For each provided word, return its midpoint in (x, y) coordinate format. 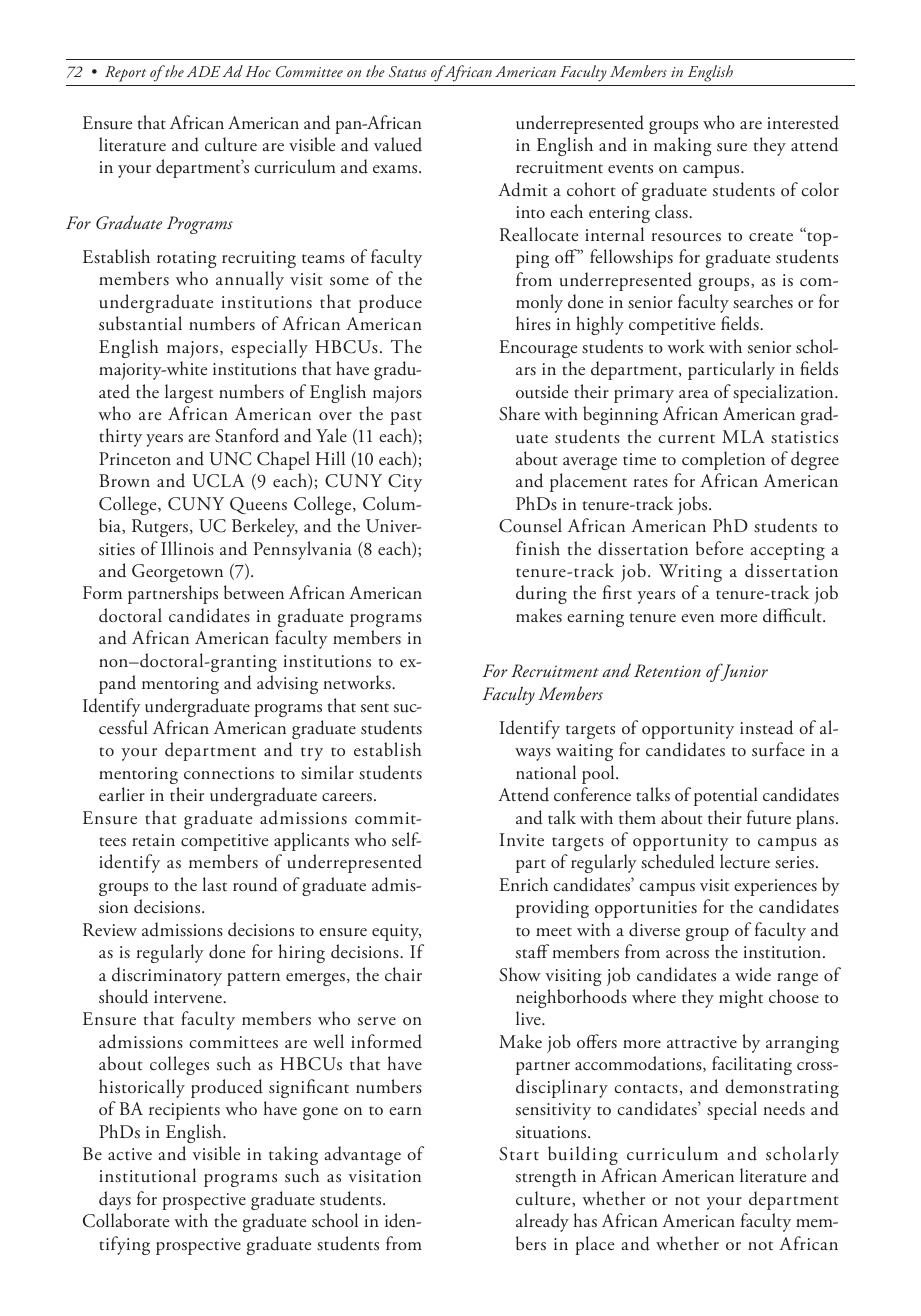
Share (519, 413)
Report (125, 74)
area (694, 394)
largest (189, 393)
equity (396, 932)
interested (803, 122)
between (254, 592)
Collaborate (126, 1220)
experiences (775, 887)
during (541, 594)
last (215, 884)
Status (408, 71)
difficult (793, 615)
